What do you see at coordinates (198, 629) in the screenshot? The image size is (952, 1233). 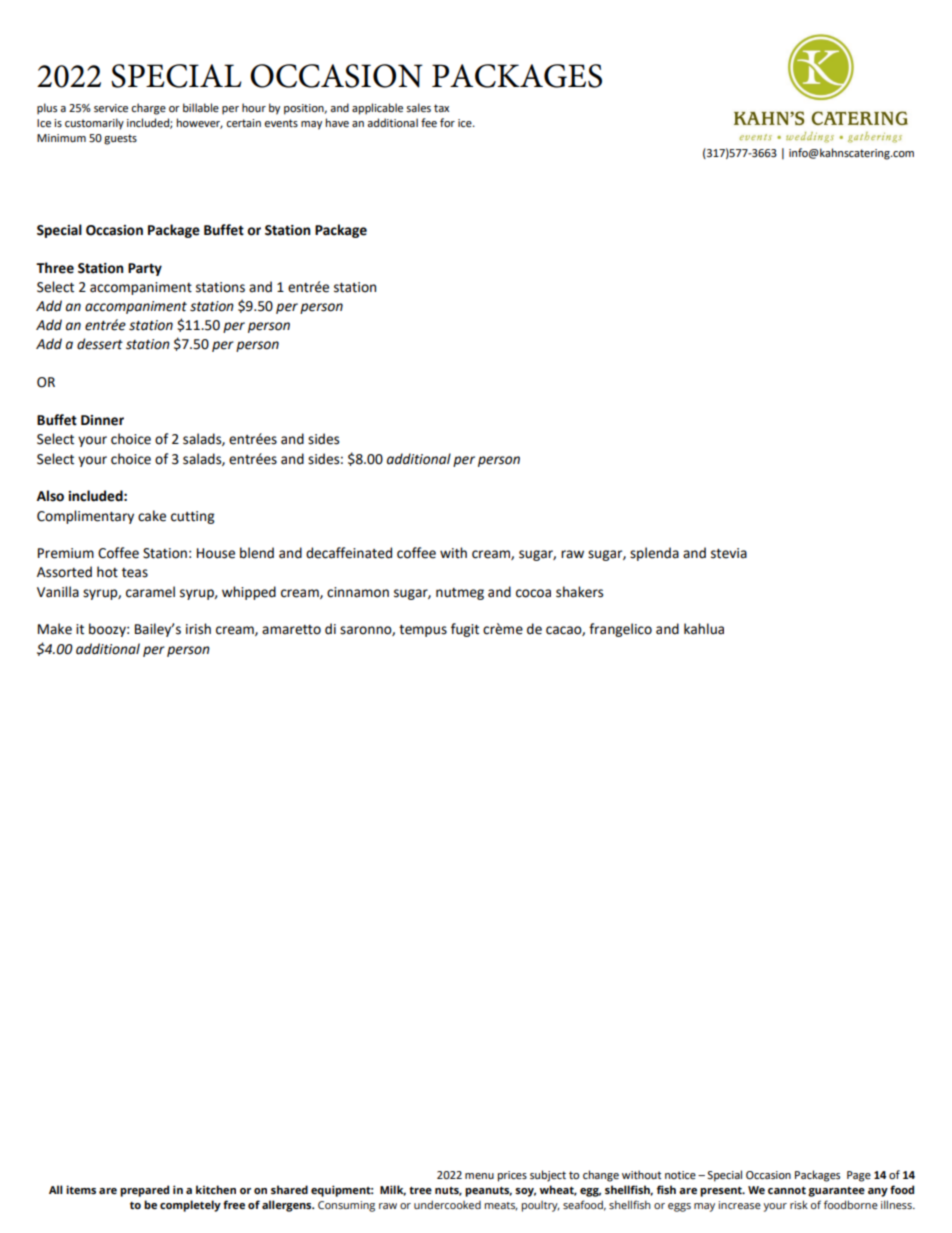 I see `irish` at bounding box center [198, 629].
